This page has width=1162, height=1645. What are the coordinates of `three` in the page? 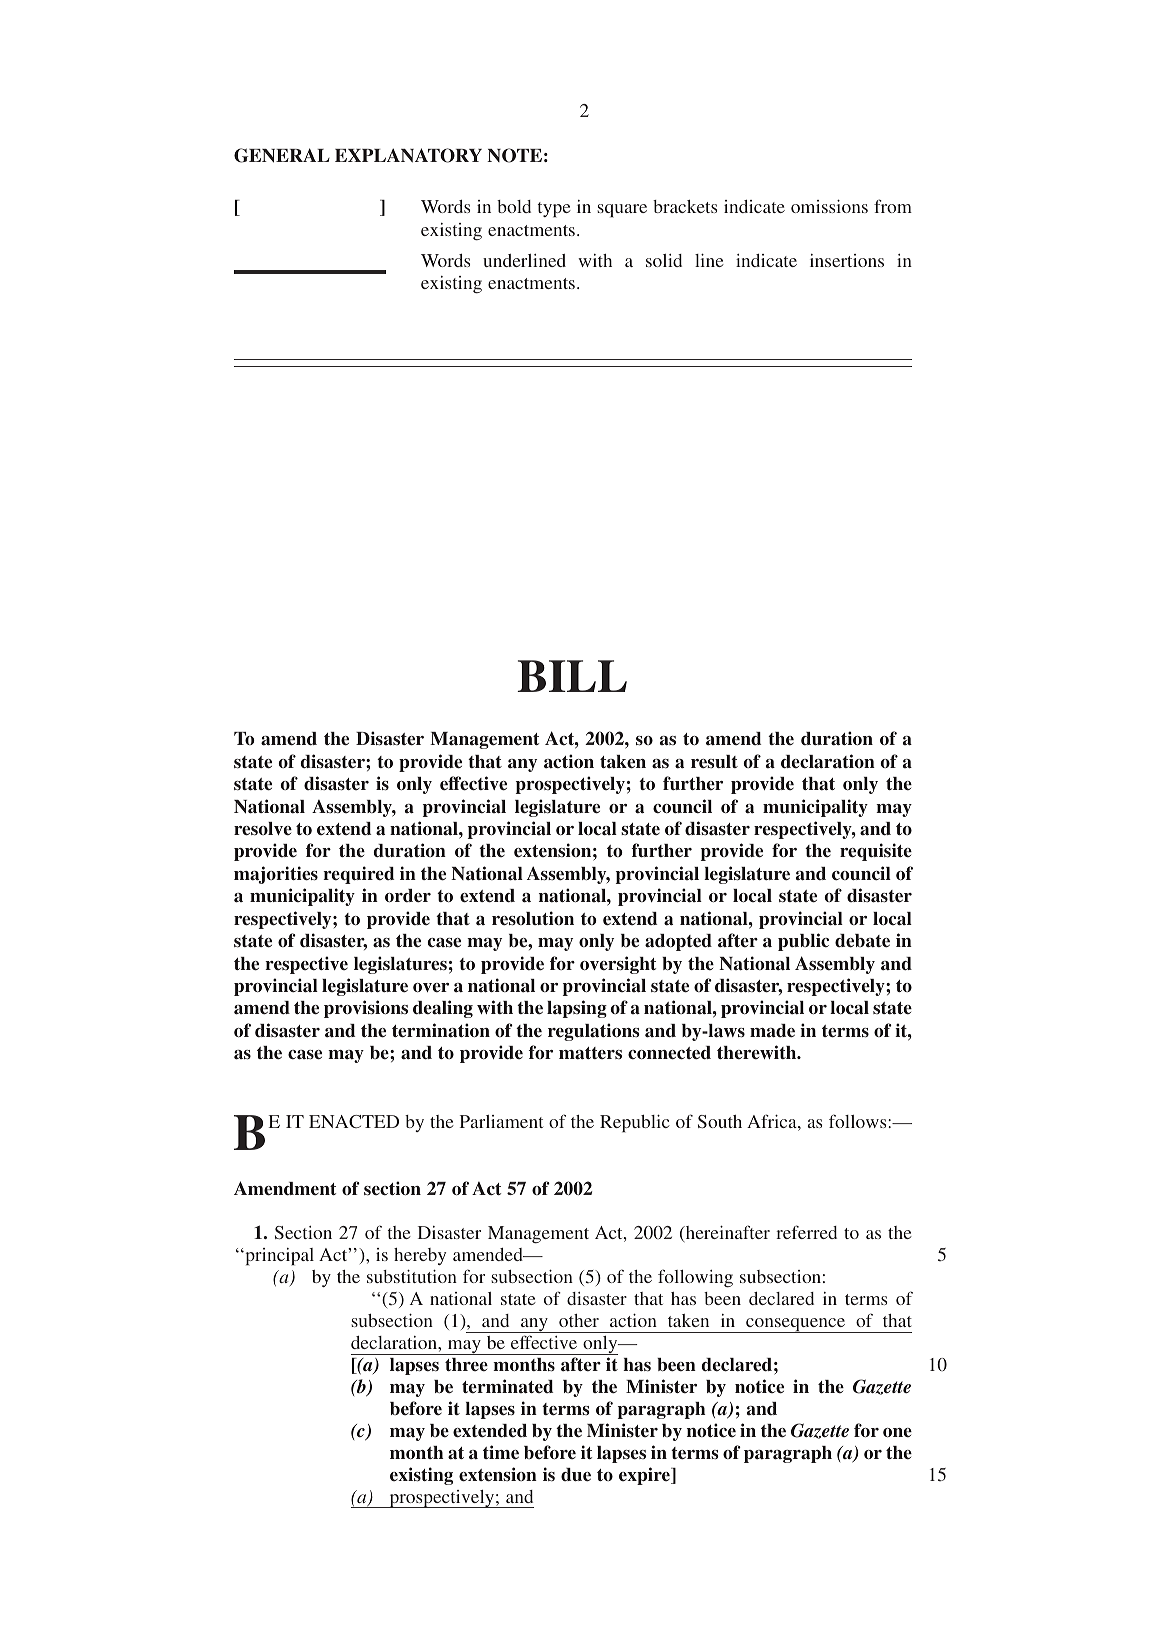 It's located at (466, 1364).
